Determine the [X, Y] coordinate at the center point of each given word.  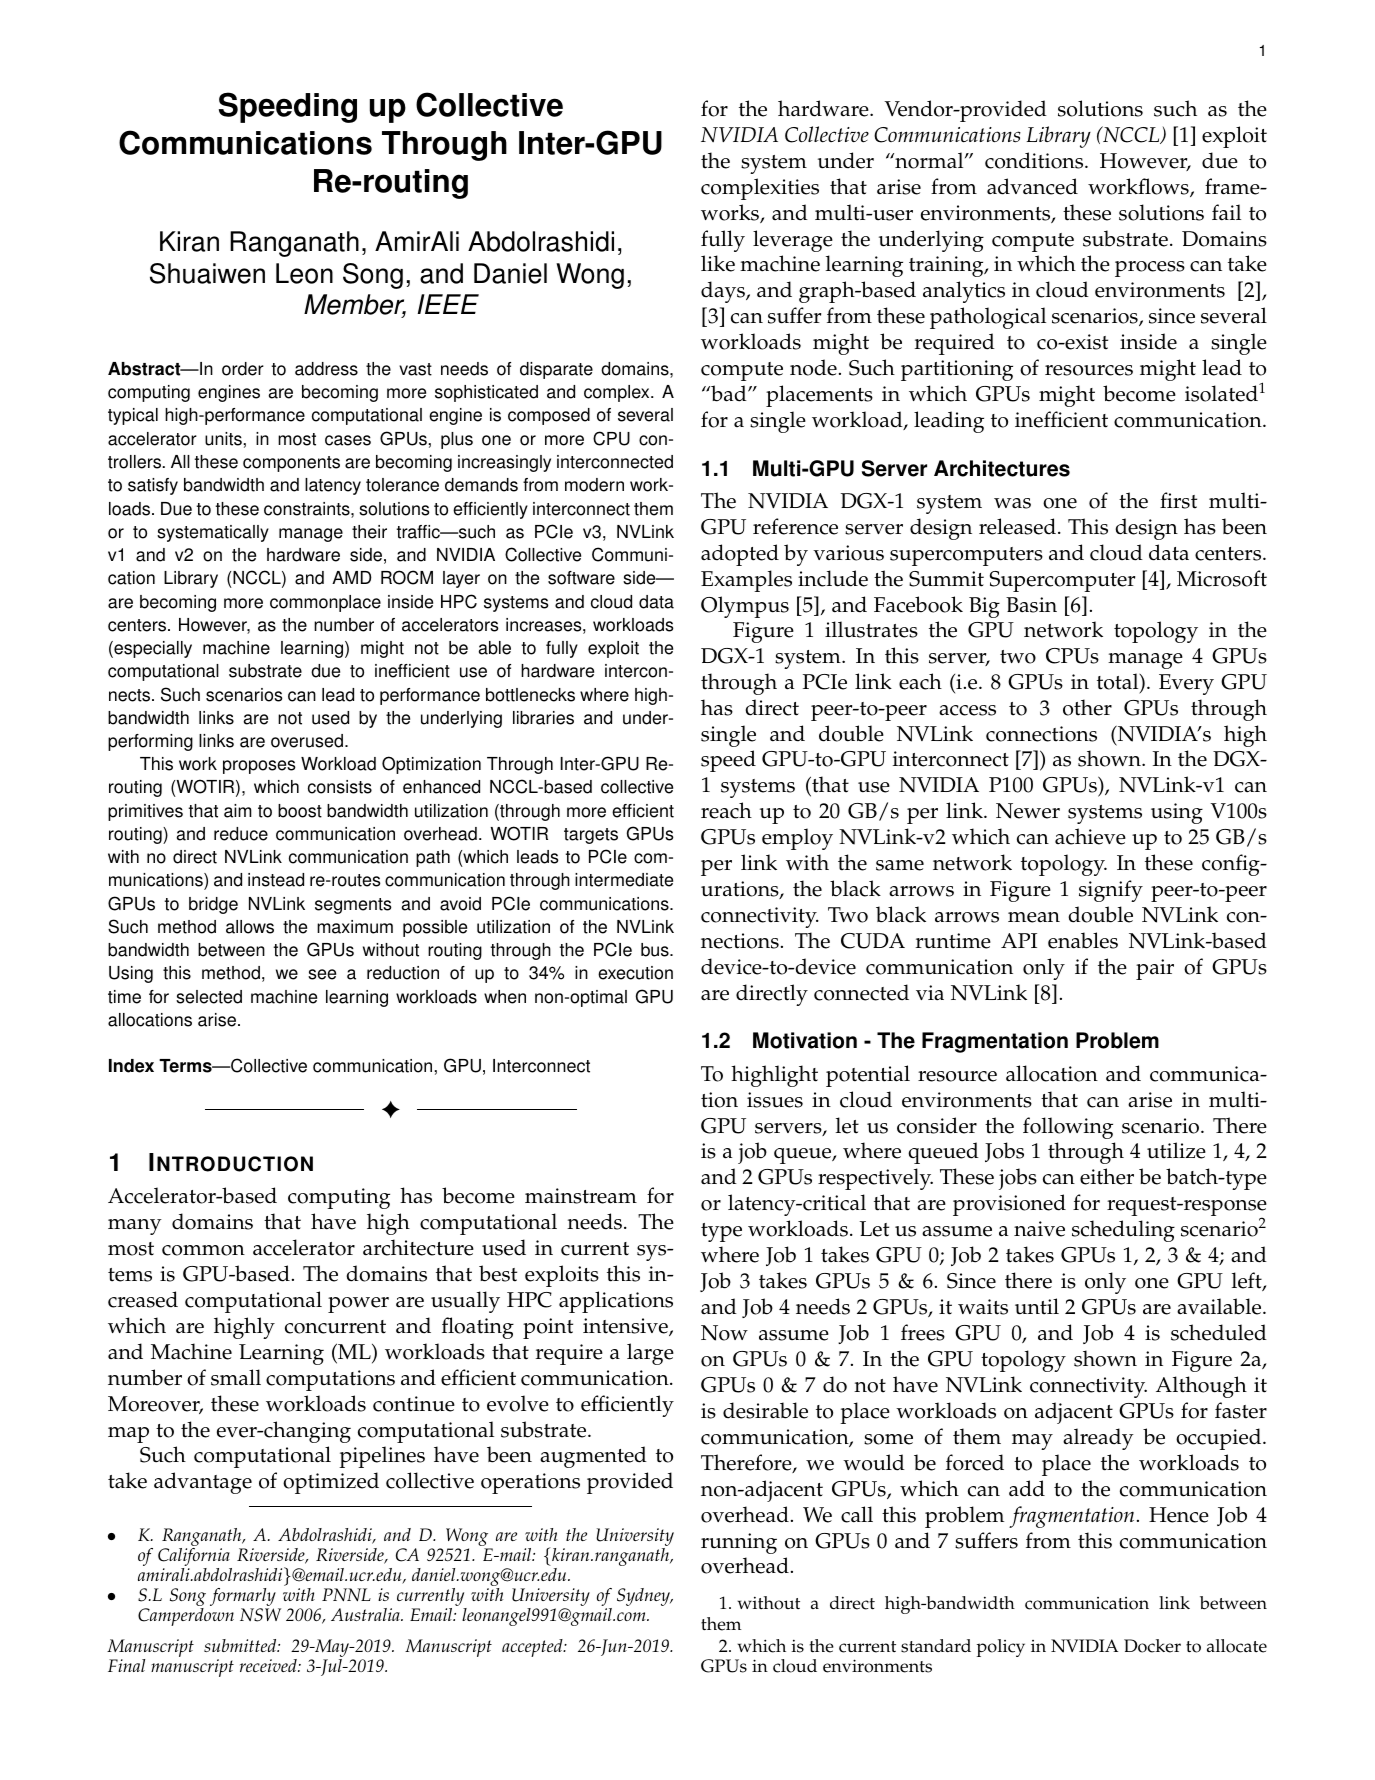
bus [656, 950]
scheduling [1123, 1231]
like [718, 263]
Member [355, 306]
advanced [1032, 186]
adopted [740, 555]
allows [250, 927]
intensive [626, 1327]
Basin [1031, 605]
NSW [260, 1615]
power [358, 1305]
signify [1111, 891]
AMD [352, 577]
